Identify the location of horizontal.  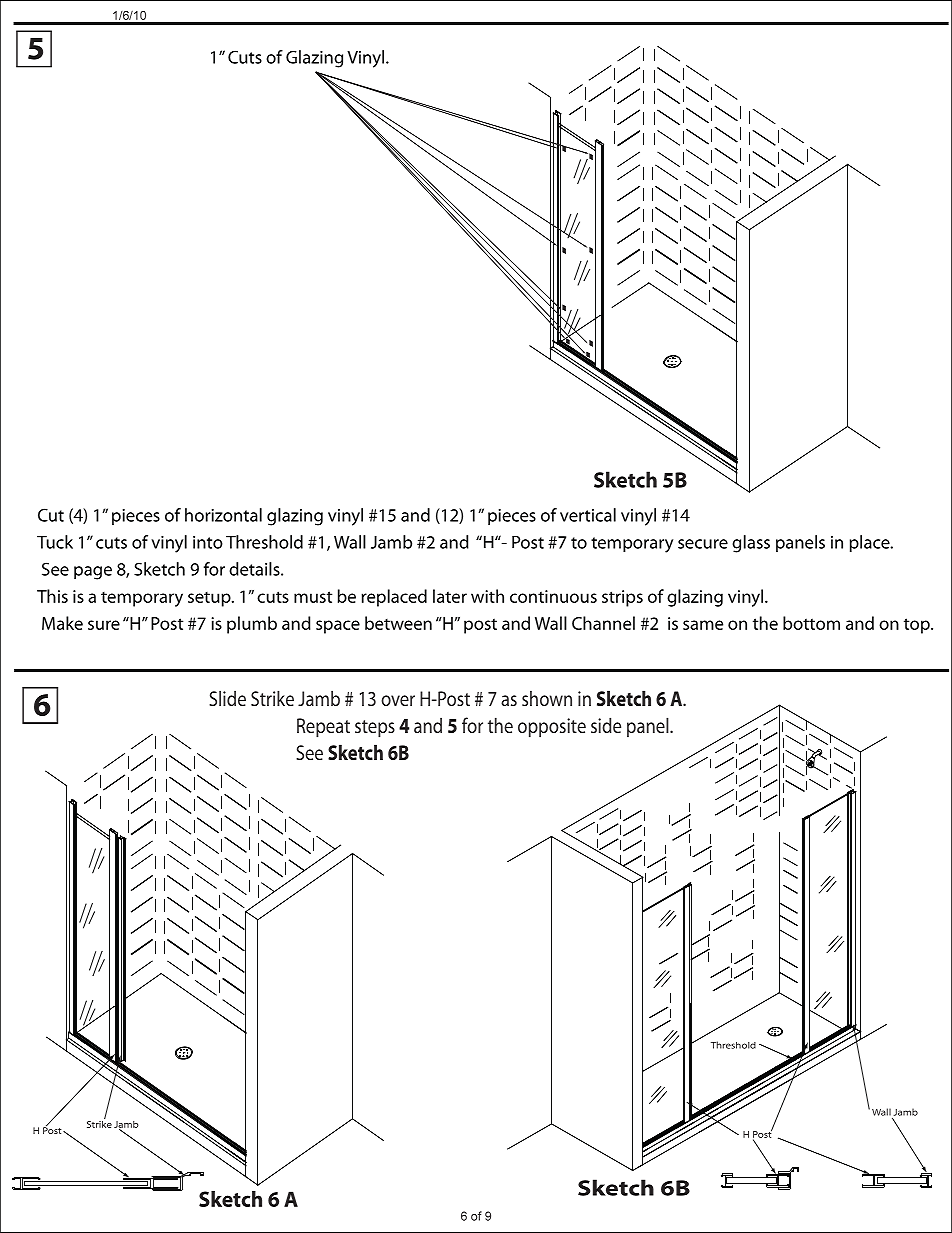
(223, 515).
